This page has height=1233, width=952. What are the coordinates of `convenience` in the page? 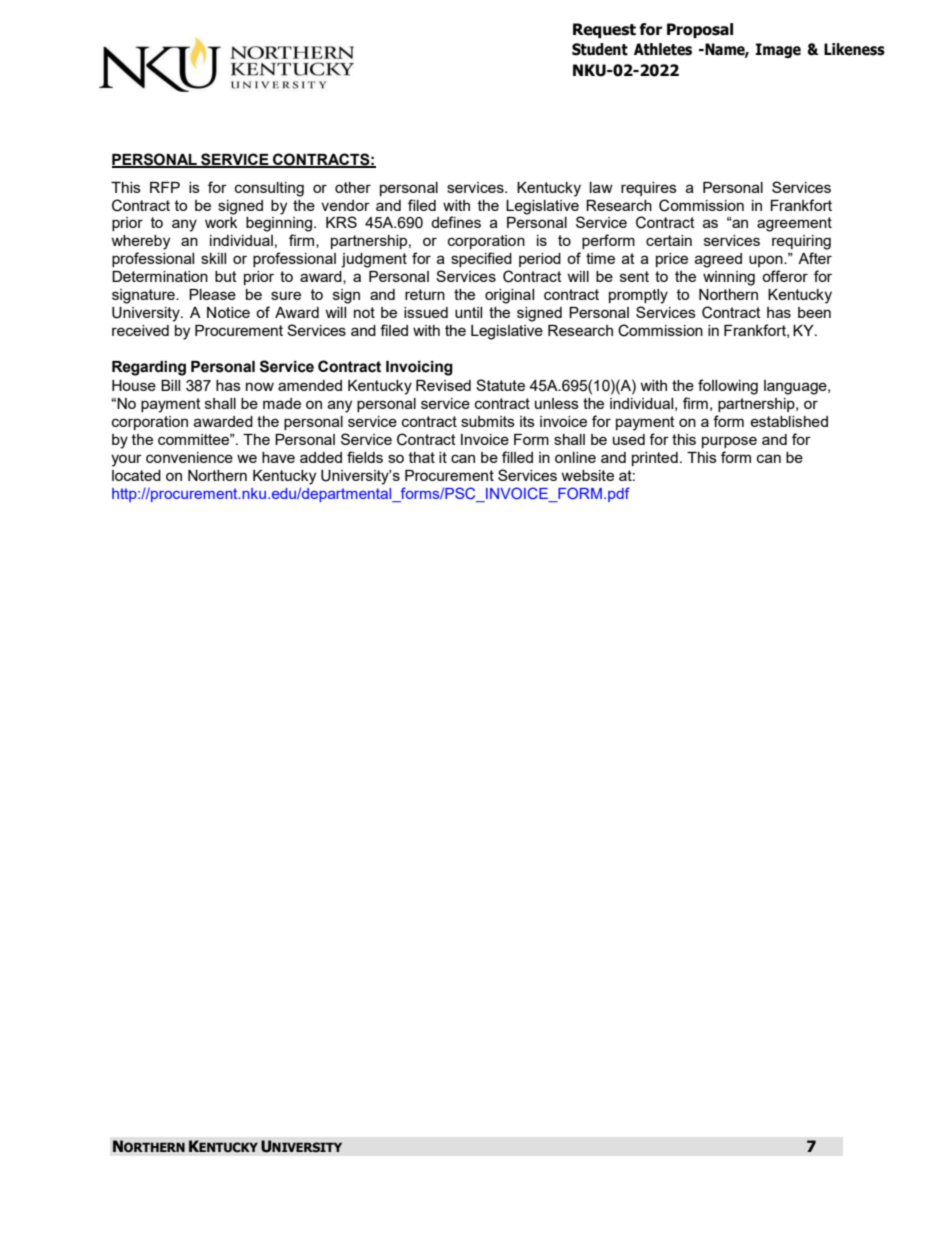 It's located at (189, 457).
